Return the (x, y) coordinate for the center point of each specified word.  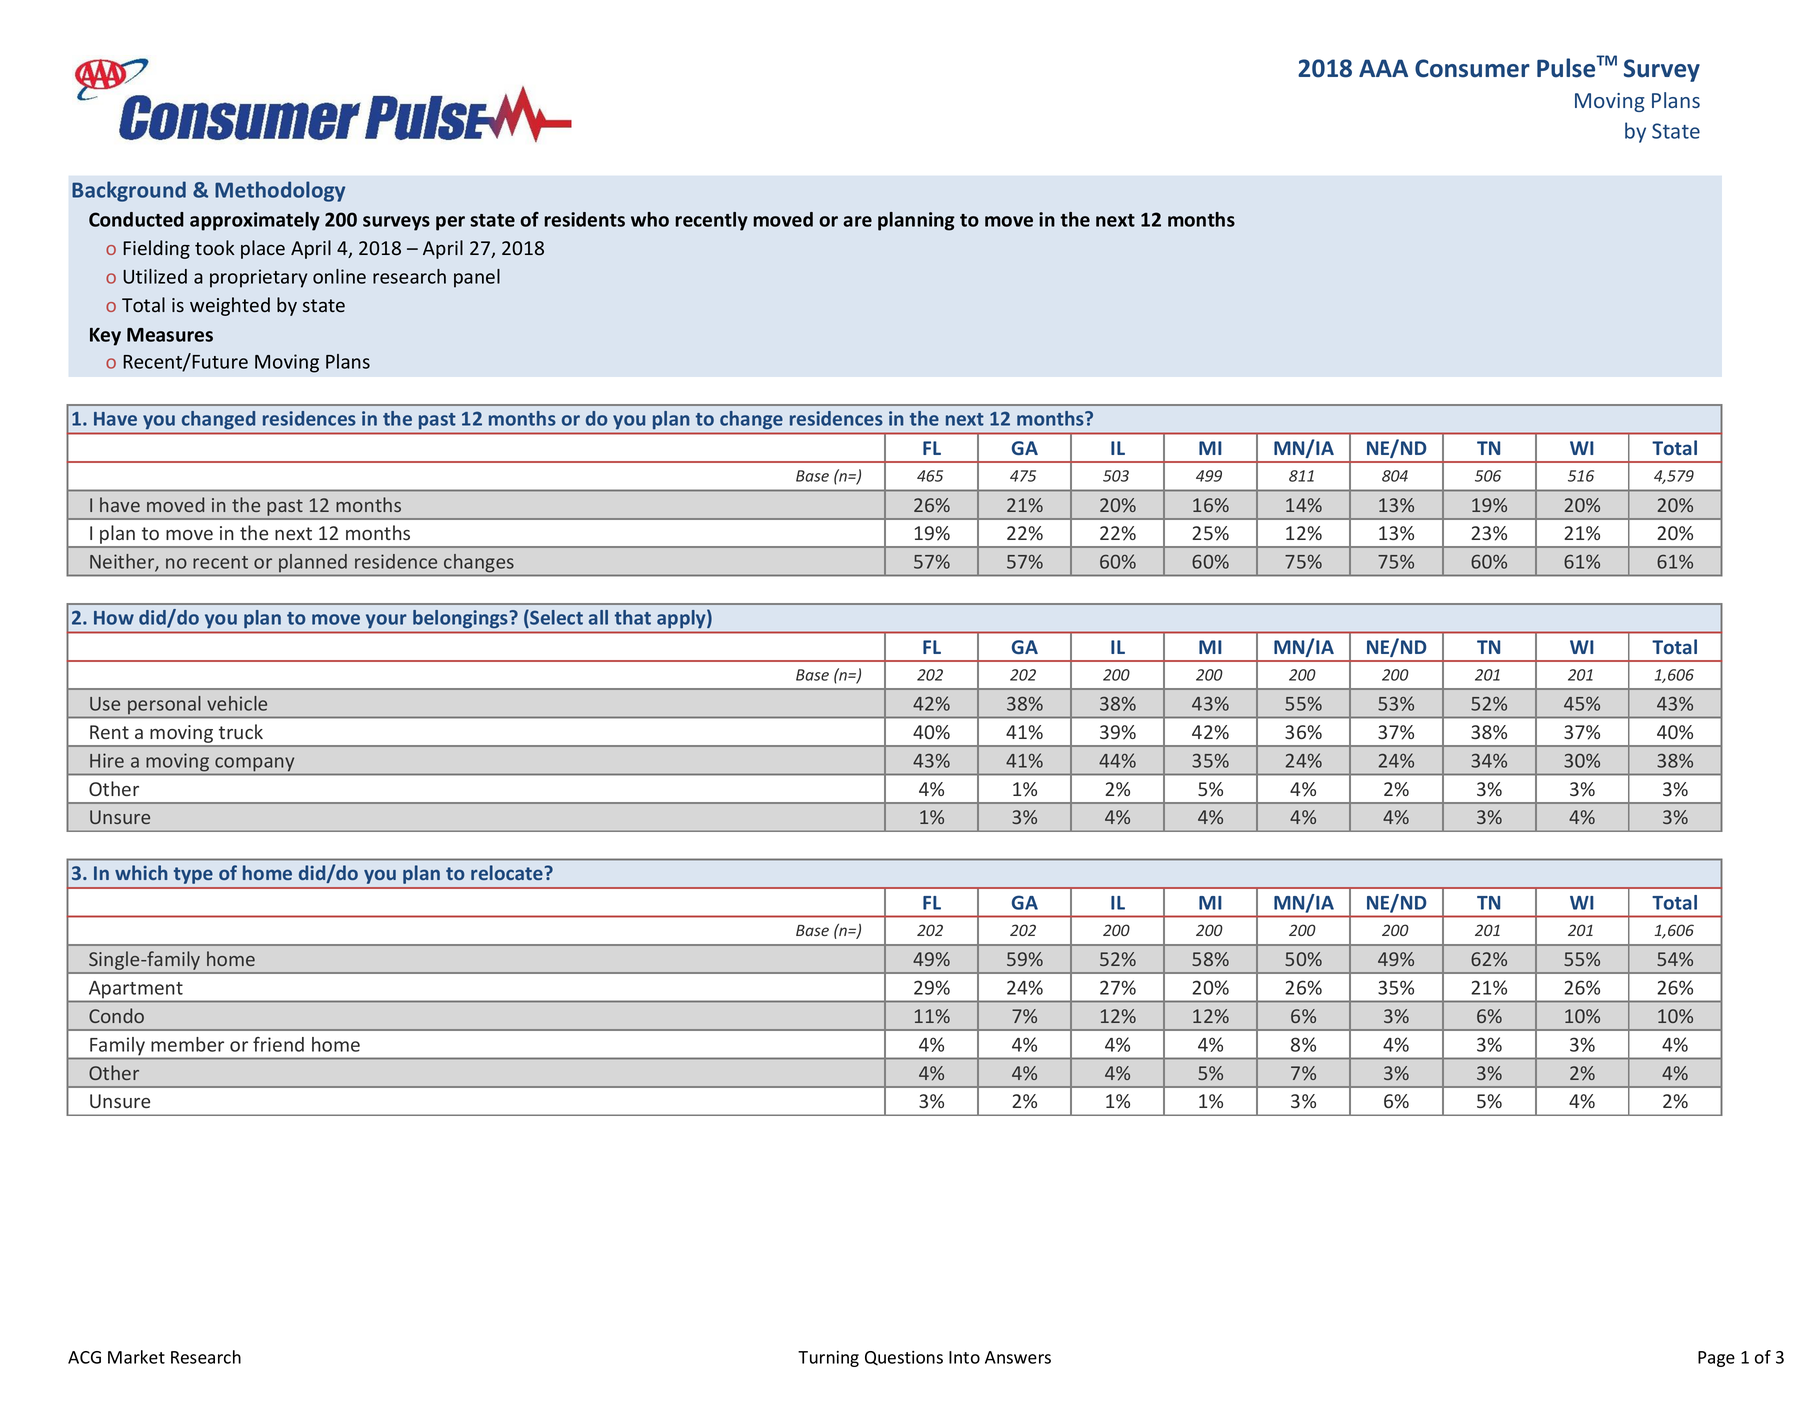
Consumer (1472, 68)
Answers (1018, 1357)
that (633, 617)
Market (136, 1357)
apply (682, 619)
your (386, 621)
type (193, 875)
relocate (507, 872)
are (857, 221)
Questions (904, 1358)
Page (1716, 1359)
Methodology (280, 191)
